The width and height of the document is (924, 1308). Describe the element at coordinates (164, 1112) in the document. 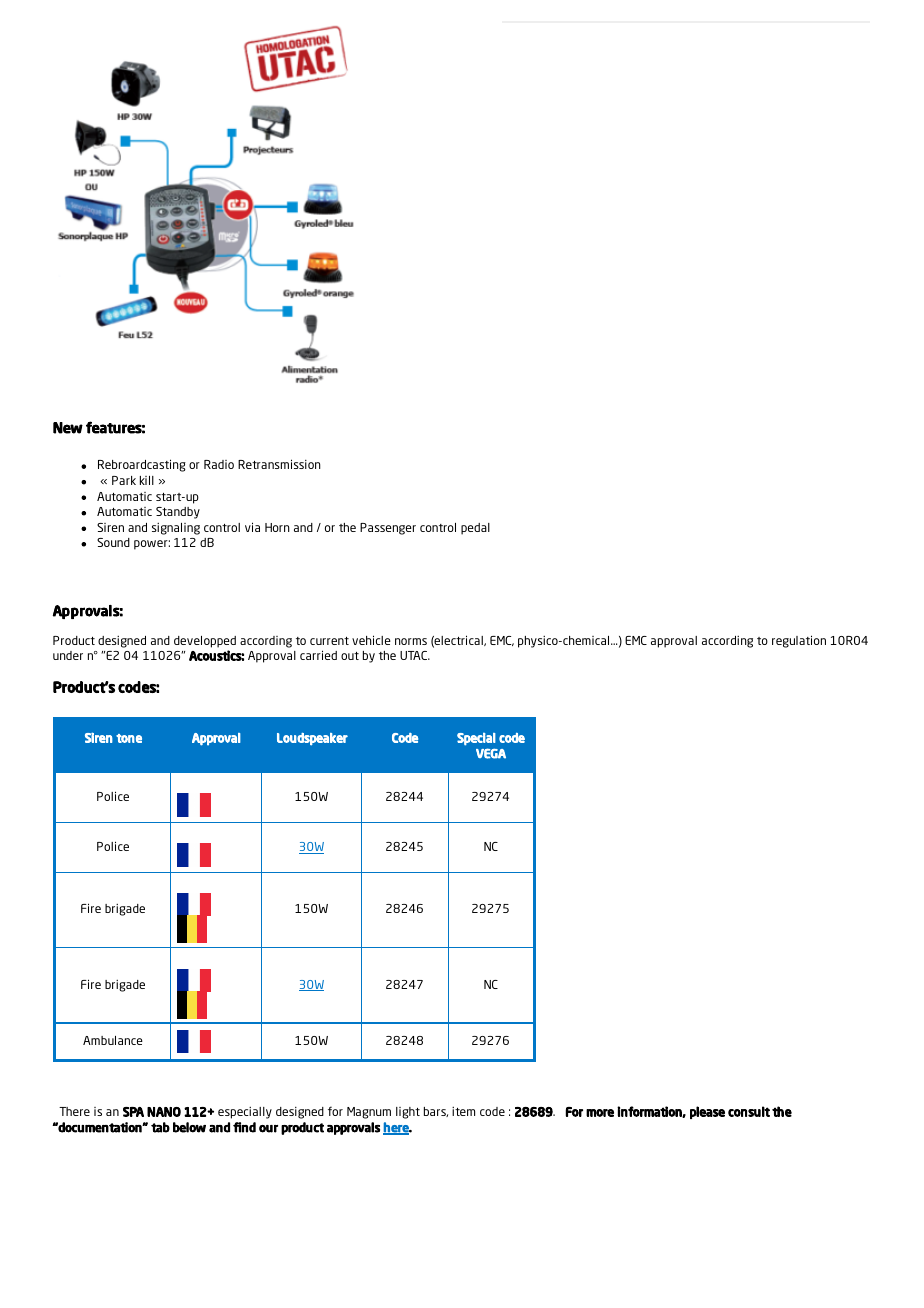

I see `NANO` at that location.
